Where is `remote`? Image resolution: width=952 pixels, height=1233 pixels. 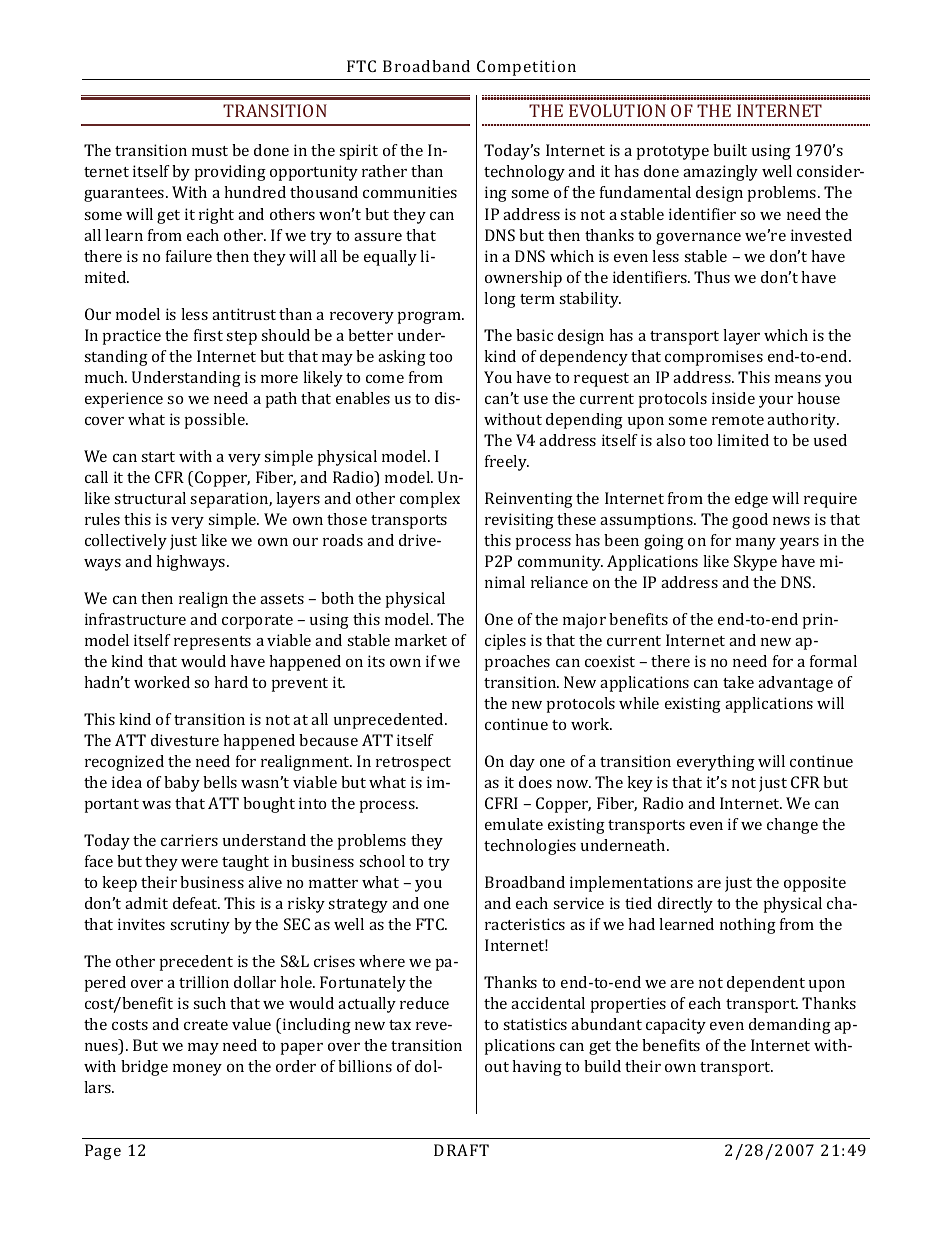
remote is located at coordinates (738, 420).
